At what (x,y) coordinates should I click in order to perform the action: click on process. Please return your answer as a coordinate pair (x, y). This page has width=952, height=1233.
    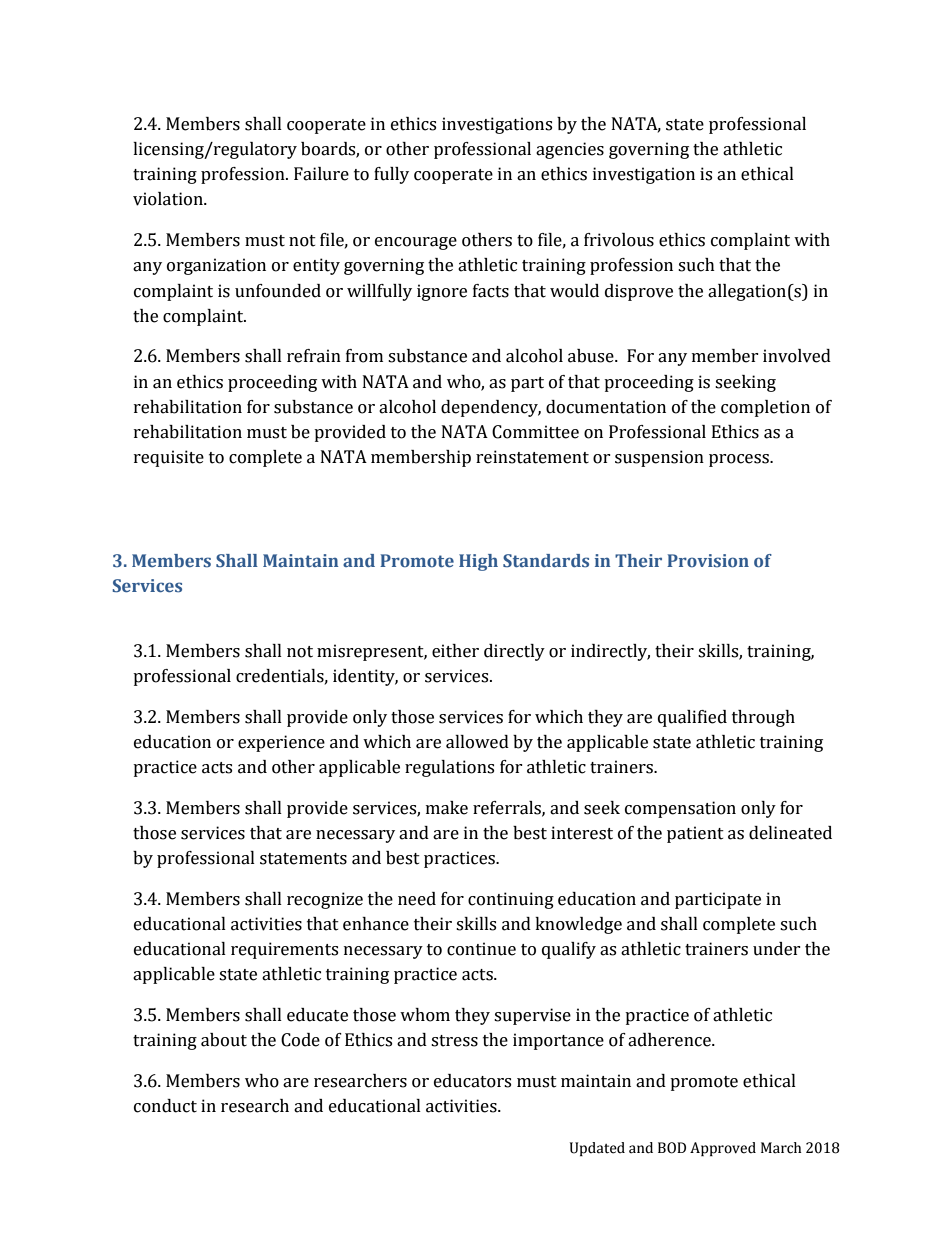
    Looking at the image, I should click on (740, 460).
